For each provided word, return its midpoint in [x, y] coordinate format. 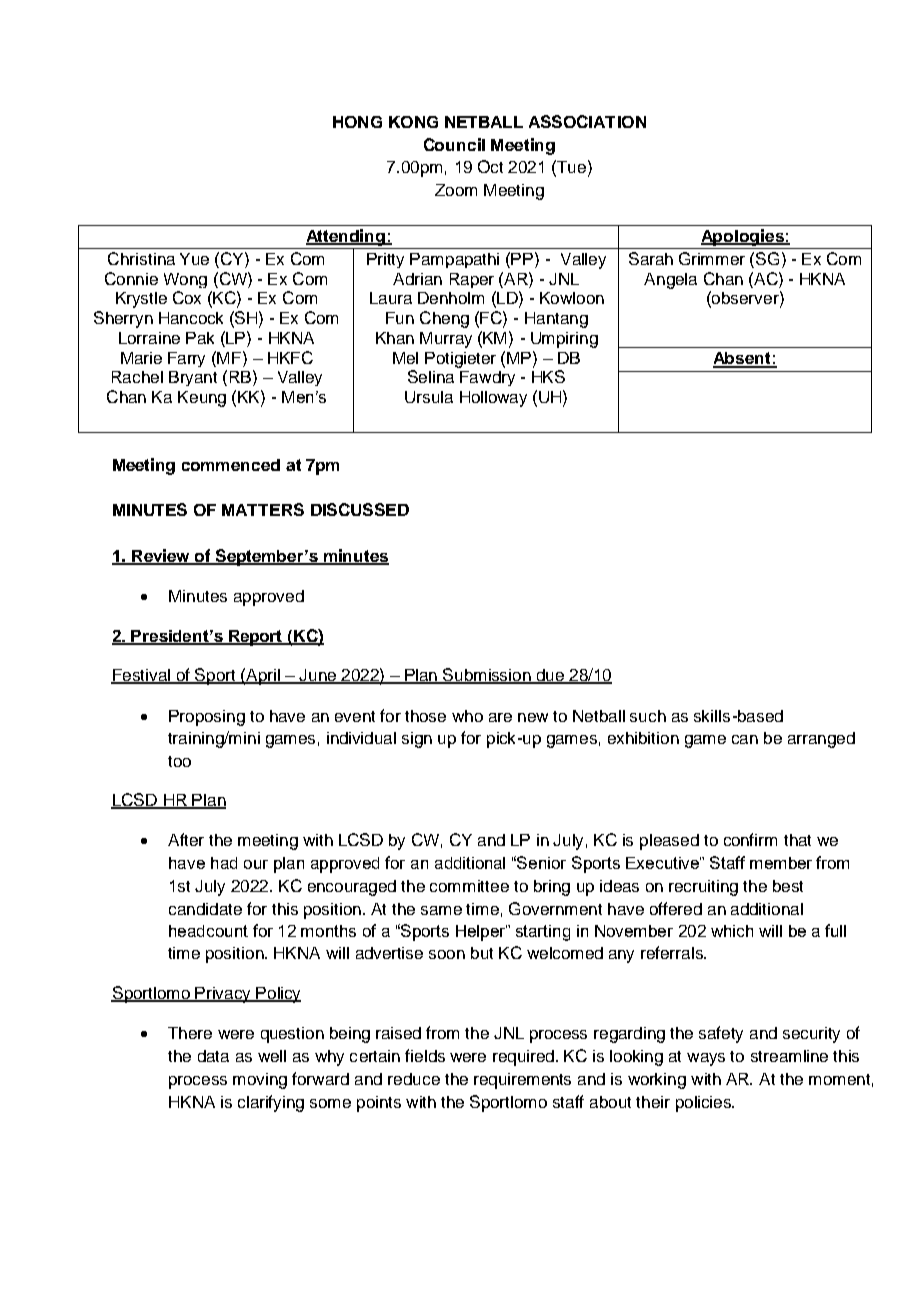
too [179, 761]
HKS [548, 376]
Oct [490, 166]
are [500, 717]
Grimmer [712, 258]
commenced [231, 465]
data [213, 1056]
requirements [522, 1081]
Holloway [493, 399]
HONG [357, 122]
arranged [821, 740]
